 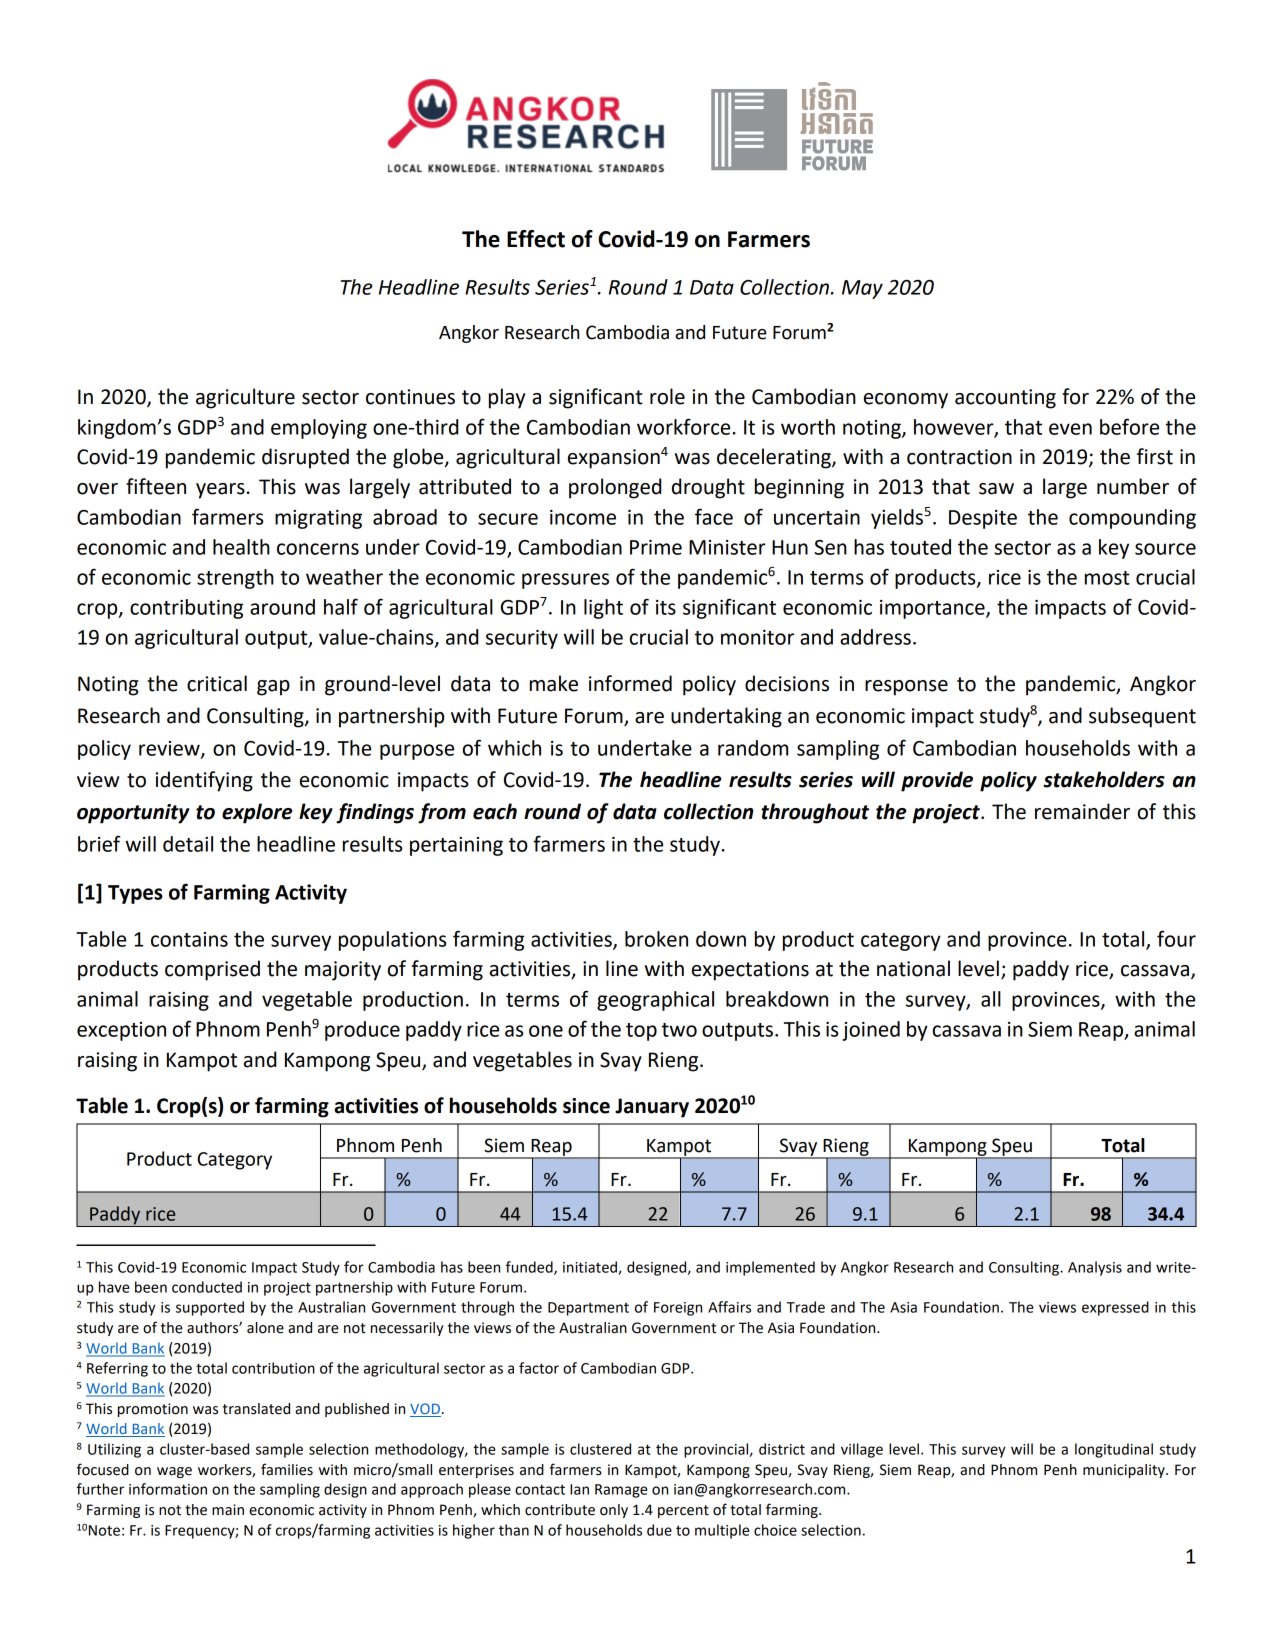 What do you see at coordinates (862, 289) in the page?
I see `May` at bounding box center [862, 289].
